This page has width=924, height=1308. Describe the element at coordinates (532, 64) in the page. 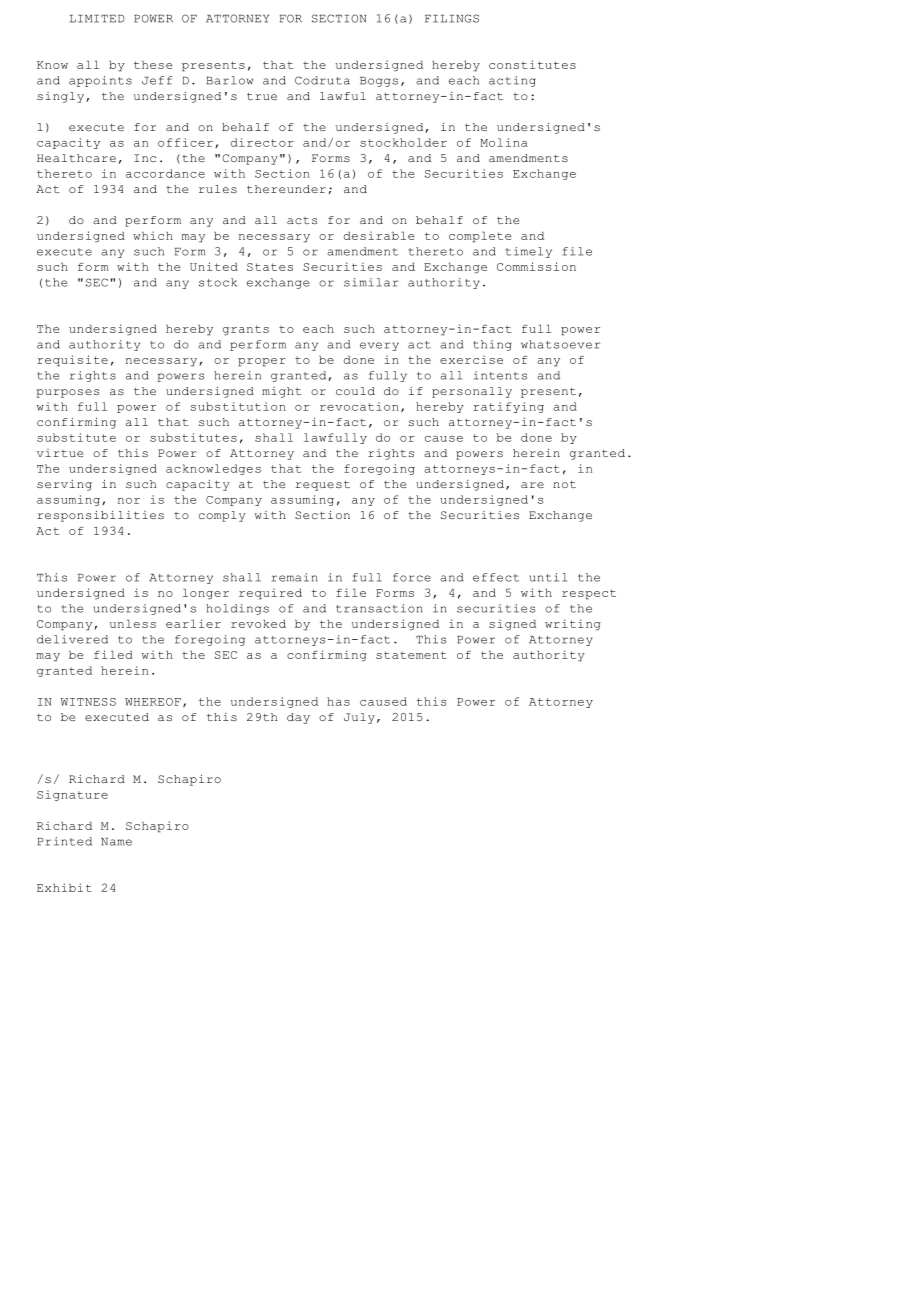

I see `constitutes` at that location.
